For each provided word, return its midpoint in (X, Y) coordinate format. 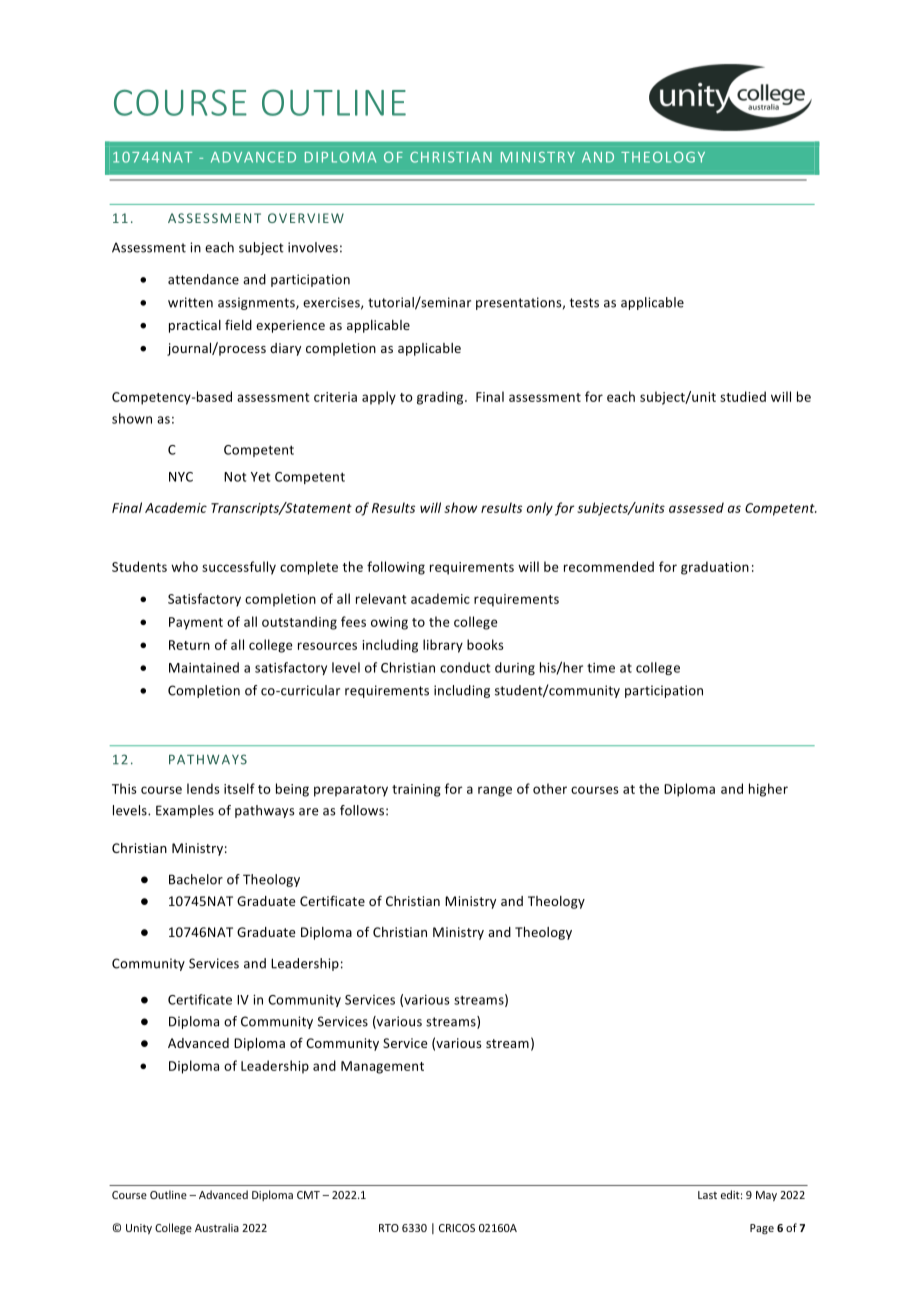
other (550, 788)
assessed (696, 507)
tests (584, 303)
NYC (181, 477)
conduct (465, 667)
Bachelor (196, 879)
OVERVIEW (306, 218)
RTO (389, 1228)
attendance (203, 279)
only (540, 509)
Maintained (204, 667)
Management (382, 1067)
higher (768, 790)
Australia (217, 1227)
